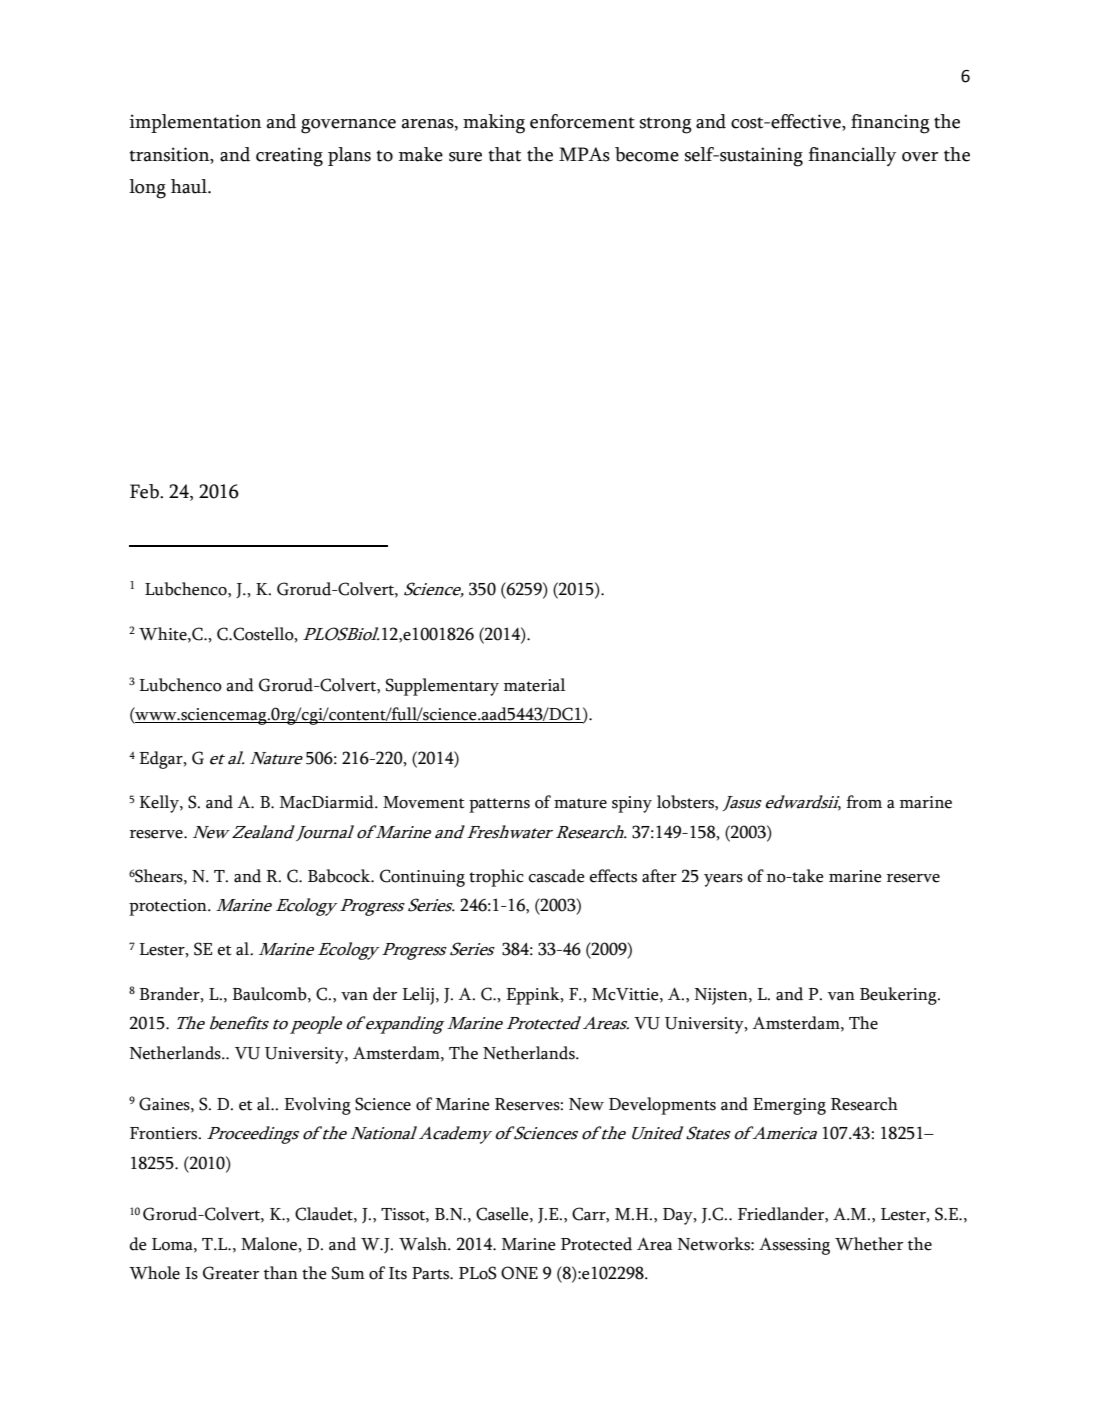 This image has width=1100, height=1424. Describe the element at coordinates (662, 1106) in the image. I see `Developments` at that location.
